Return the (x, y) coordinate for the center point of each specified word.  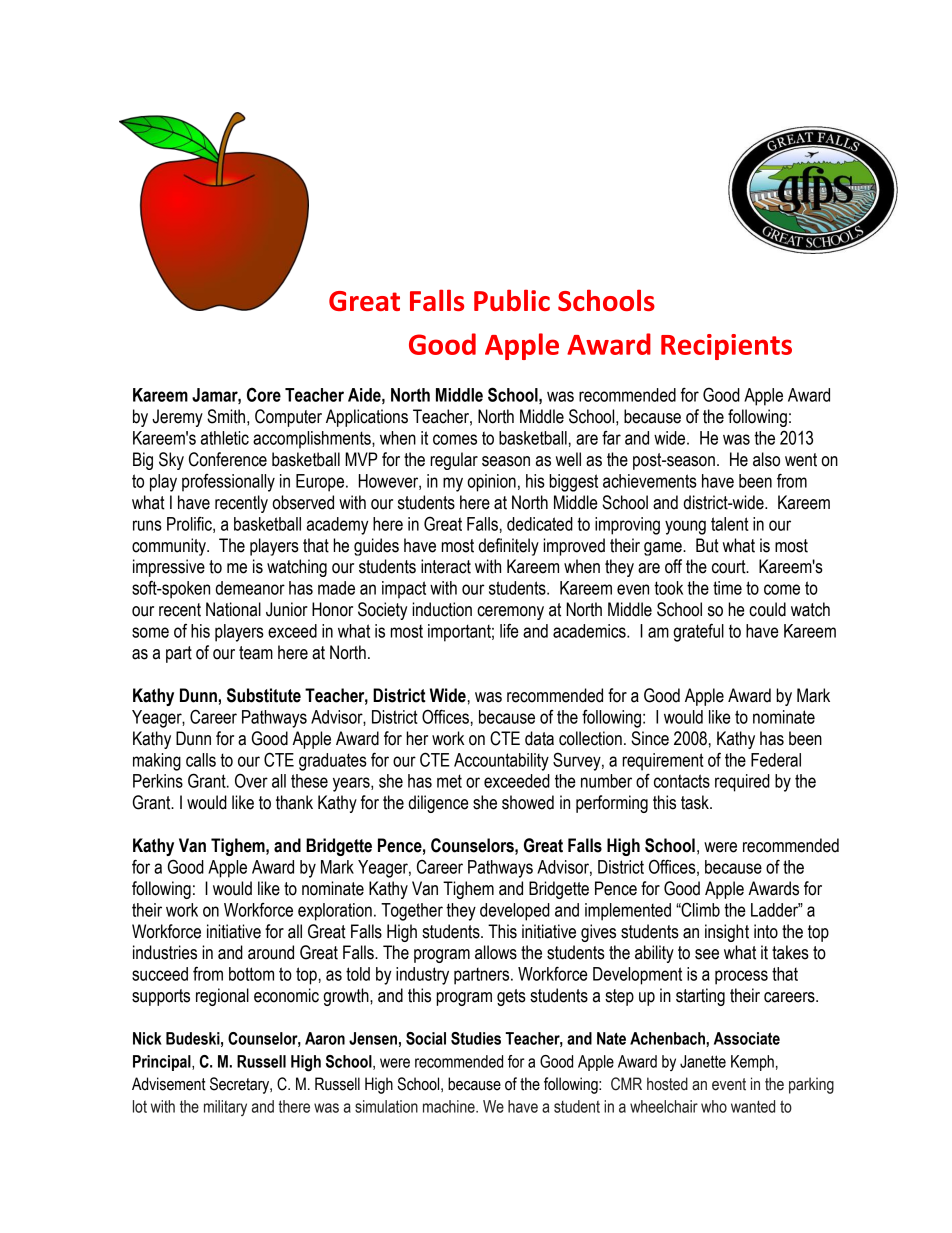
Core (264, 394)
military (225, 1108)
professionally (228, 483)
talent (730, 524)
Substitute (264, 695)
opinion (491, 483)
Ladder (776, 910)
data (539, 738)
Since (650, 738)
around (271, 952)
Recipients (726, 347)
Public (512, 300)
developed (515, 912)
